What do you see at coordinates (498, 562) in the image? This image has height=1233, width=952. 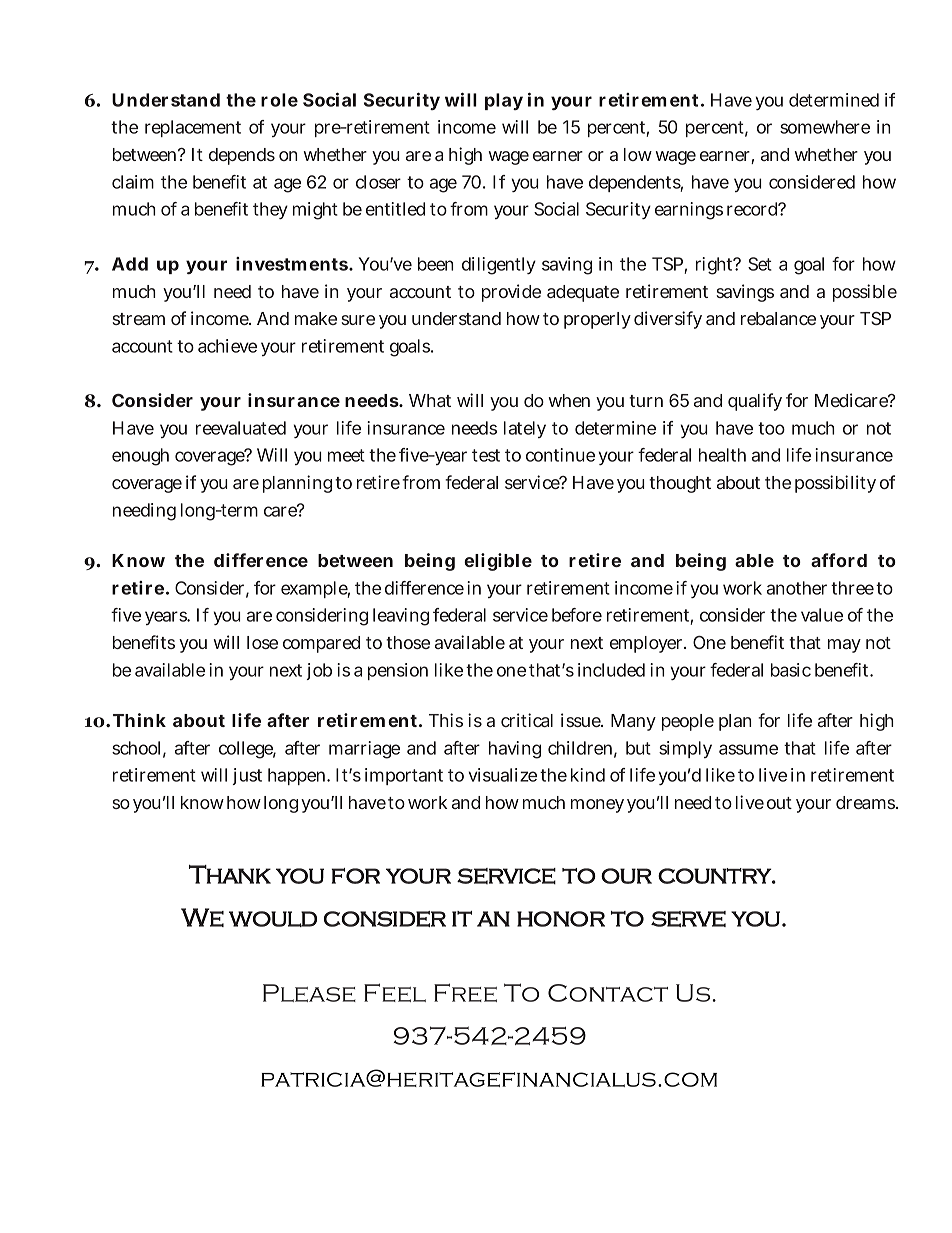 I see `eligible` at bounding box center [498, 562].
